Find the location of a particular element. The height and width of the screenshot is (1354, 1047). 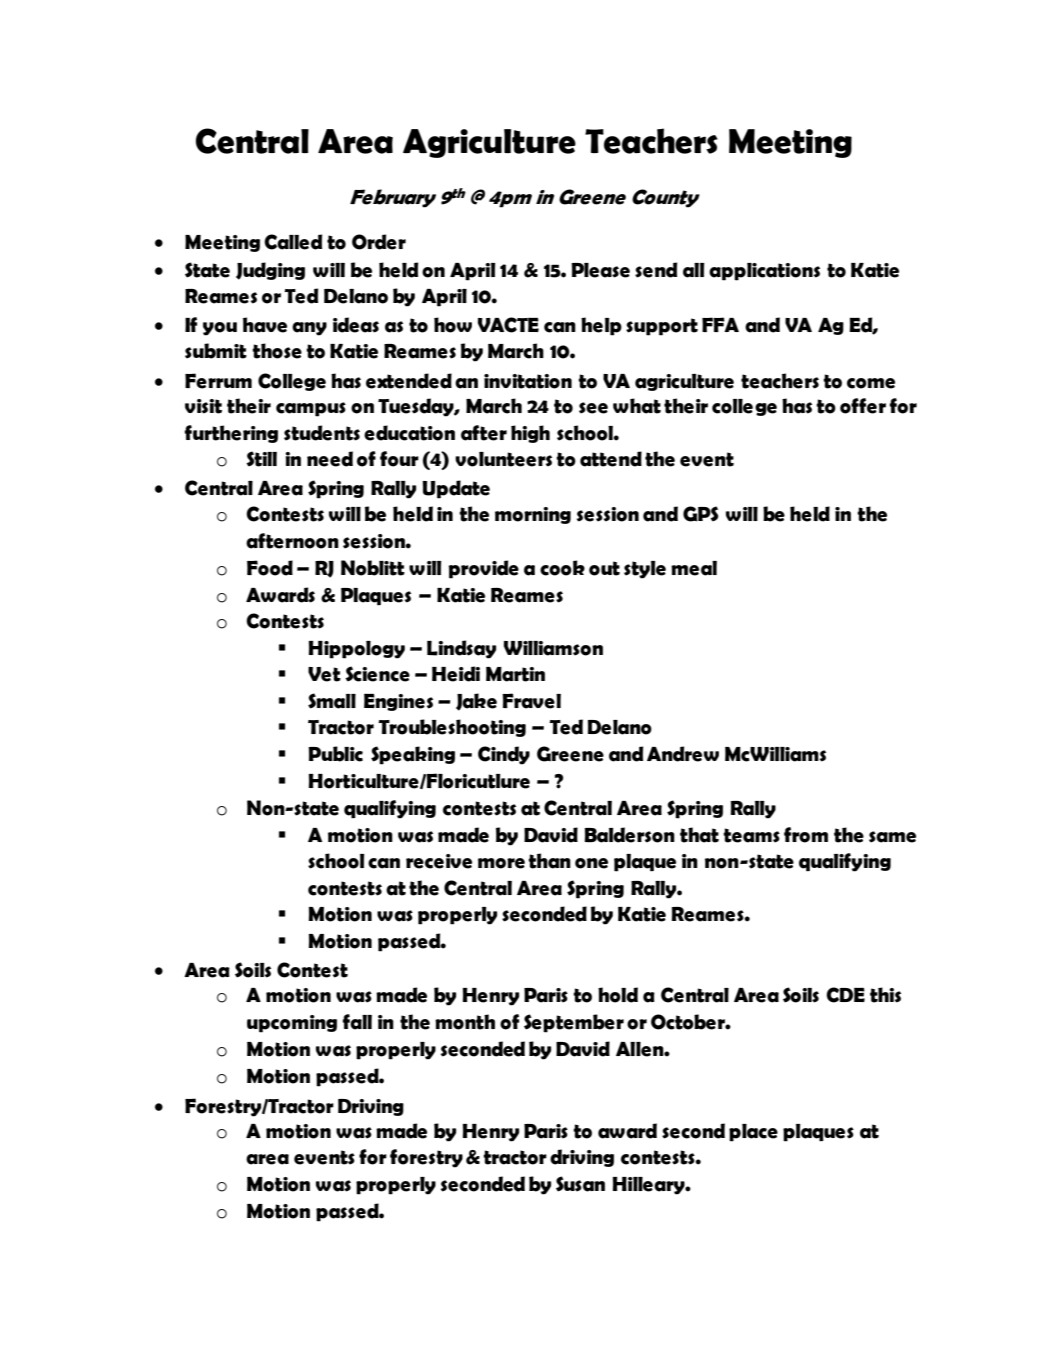

Andrew is located at coordinates (683, 754).
